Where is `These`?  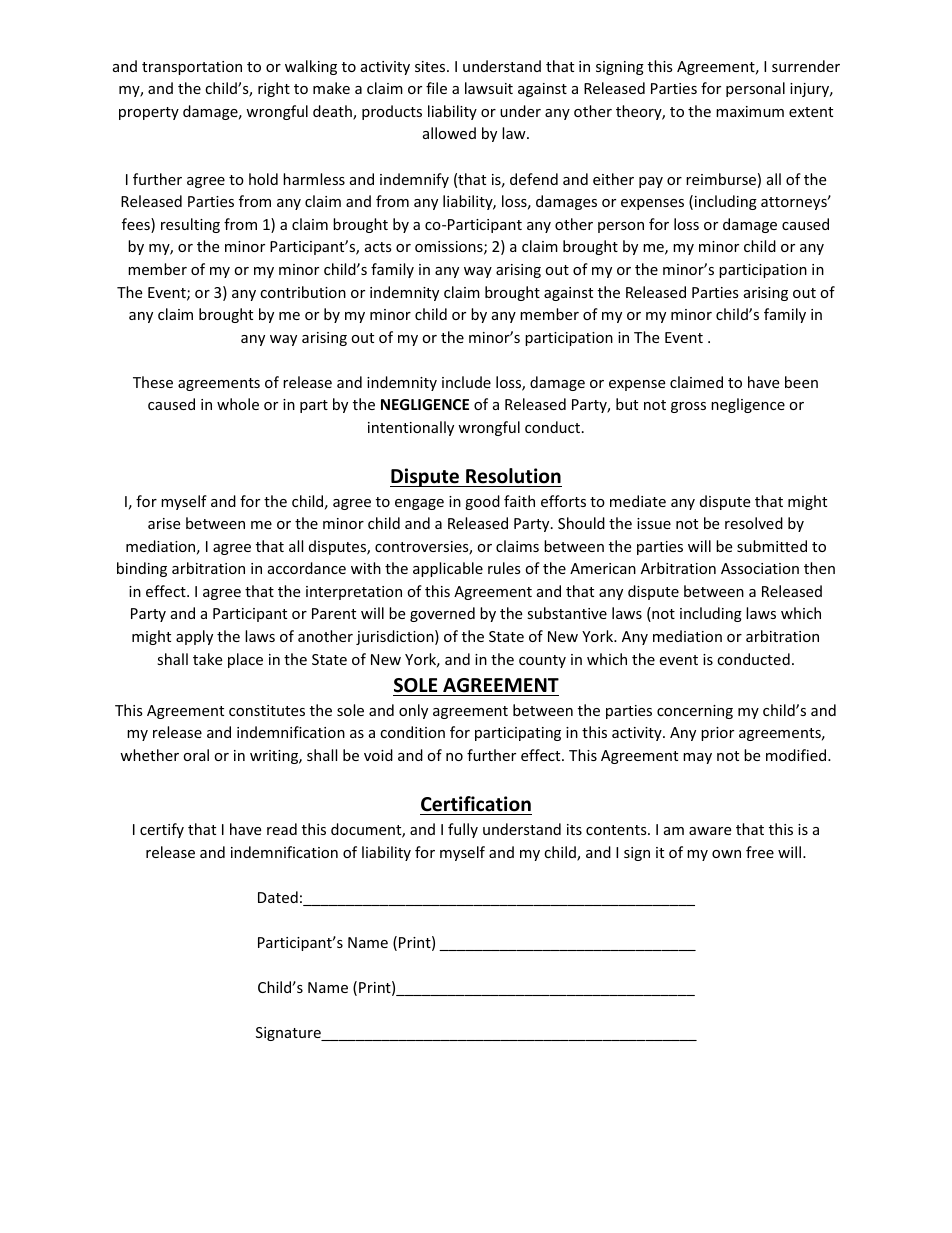
These is located at coordinates (153, 382).
